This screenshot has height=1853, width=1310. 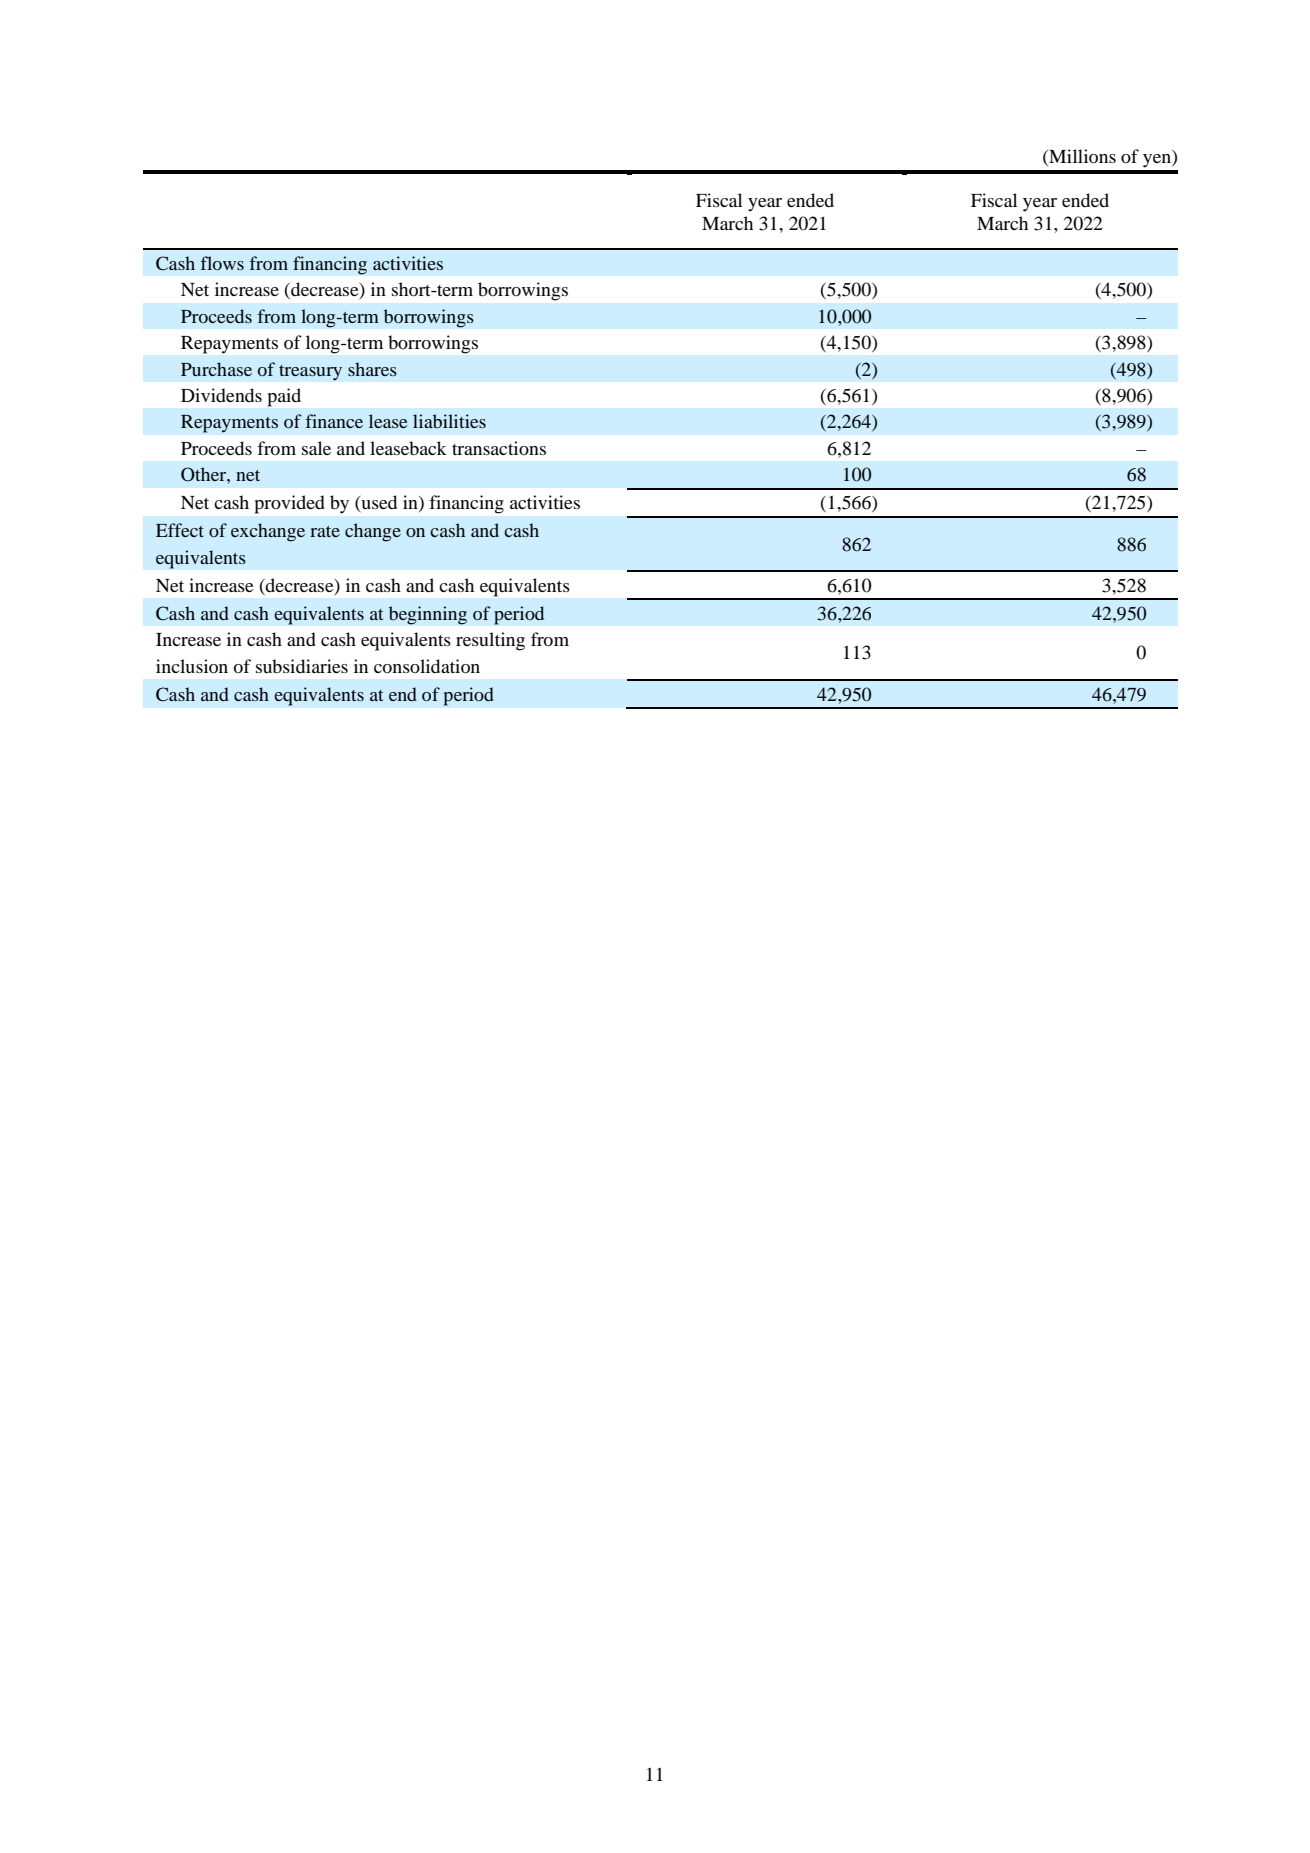 I want to click on treasury, so click(x=310, y=373).
